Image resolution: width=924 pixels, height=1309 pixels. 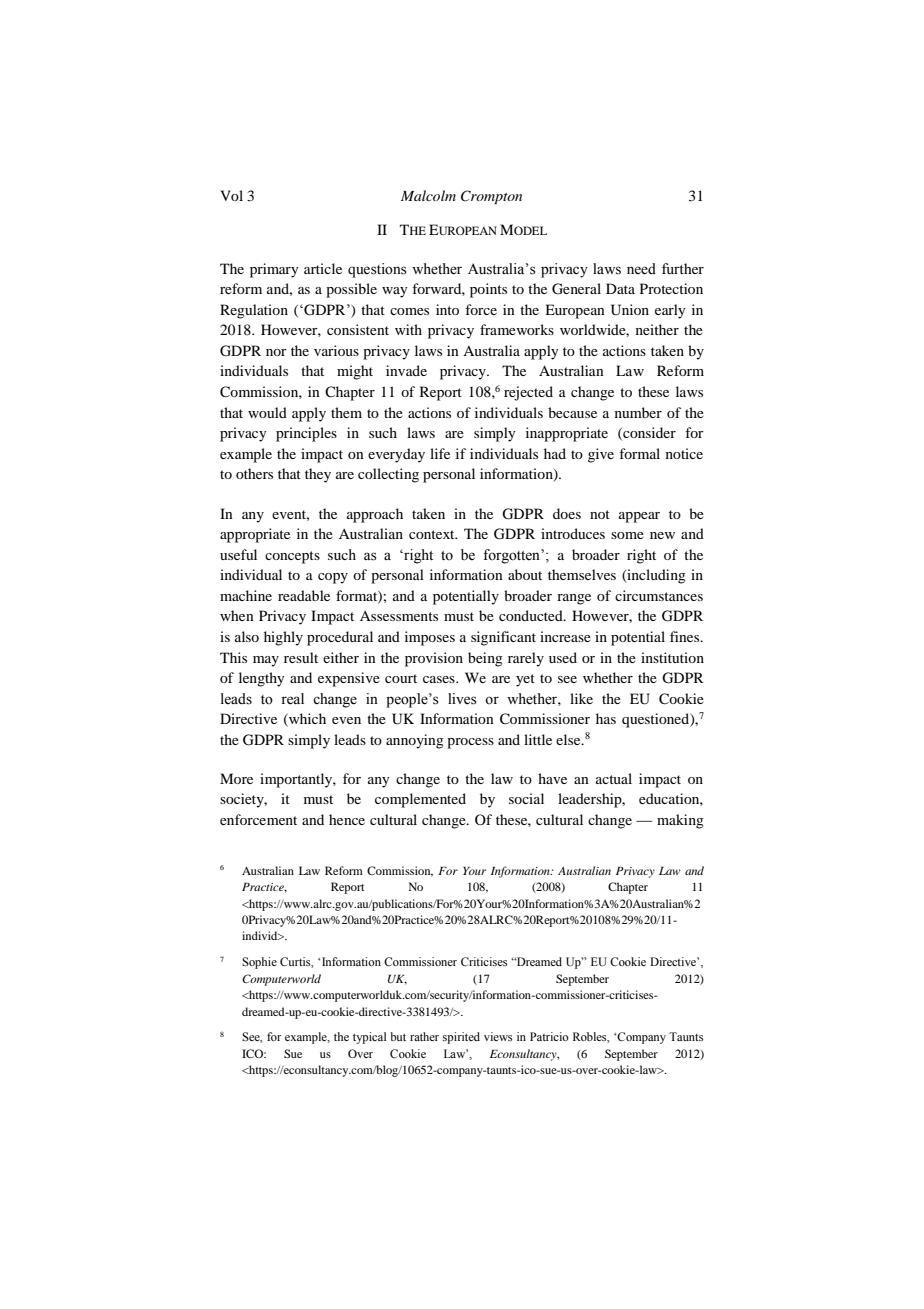 I want to click on real, so click(x=292, y=699).
